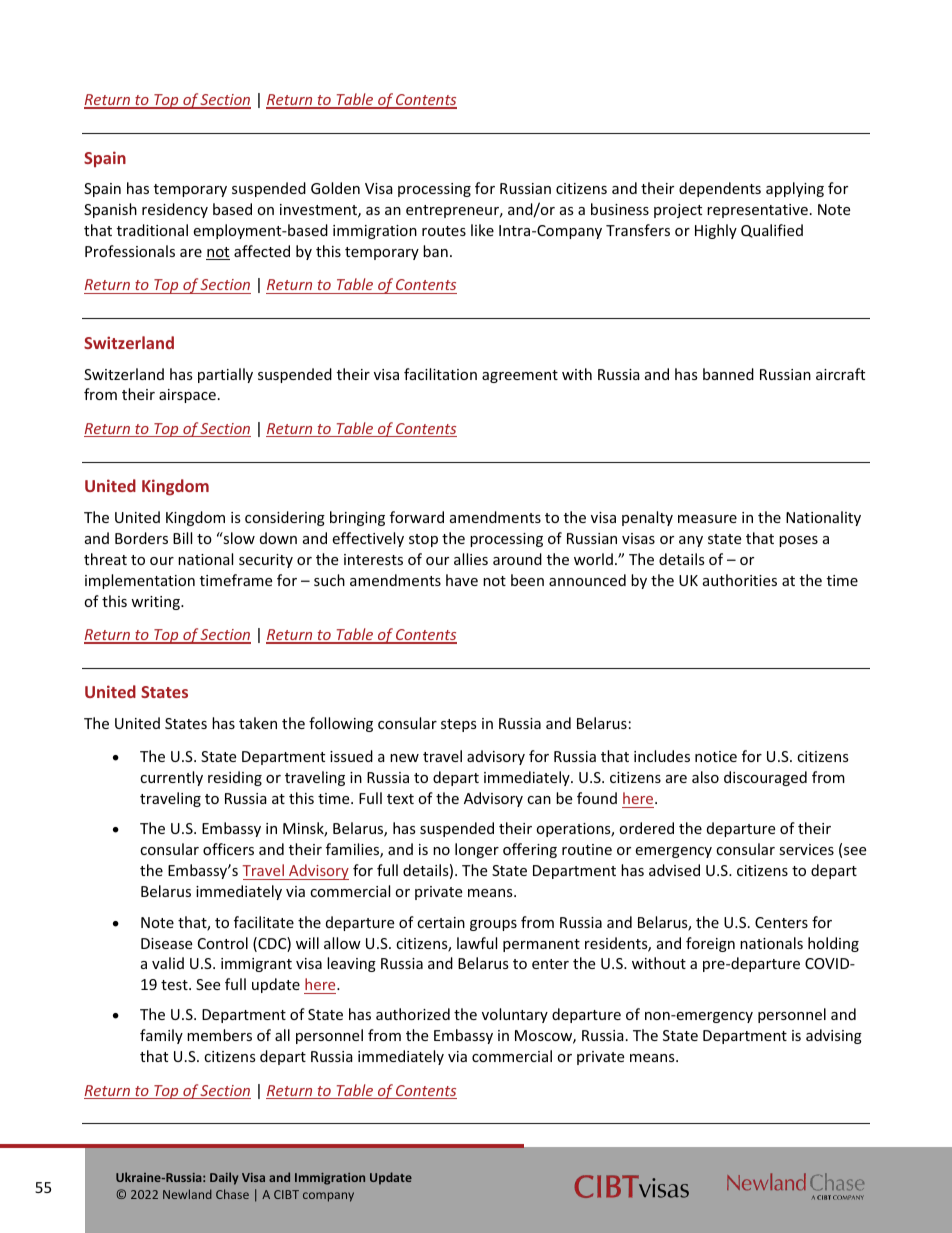  What do you see at coordinates (716, 756) in the page?
I see `notice` at bounding box center [716, 756].
